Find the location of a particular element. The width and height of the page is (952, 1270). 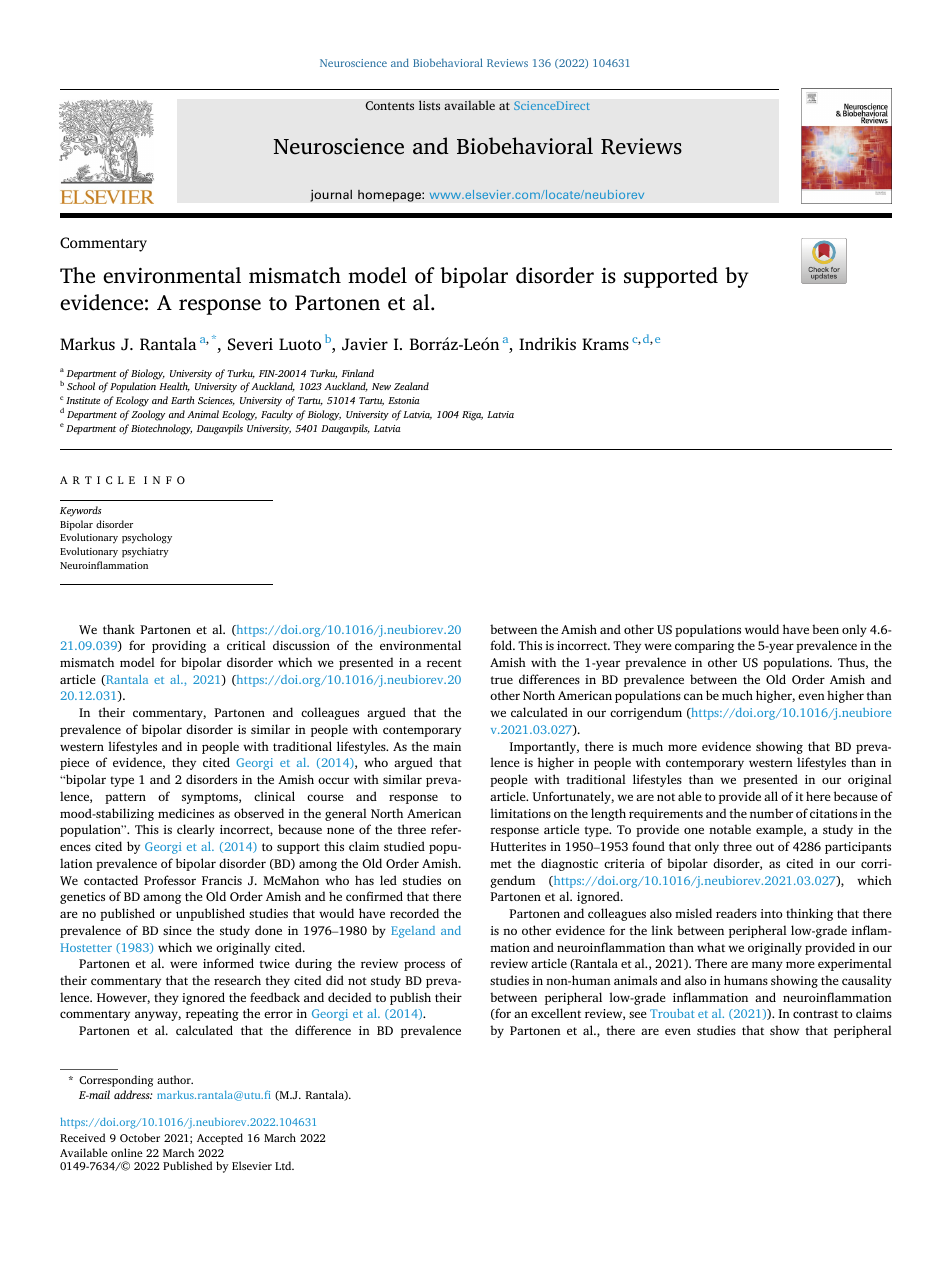

providing is located at coordinates (179, 646).
